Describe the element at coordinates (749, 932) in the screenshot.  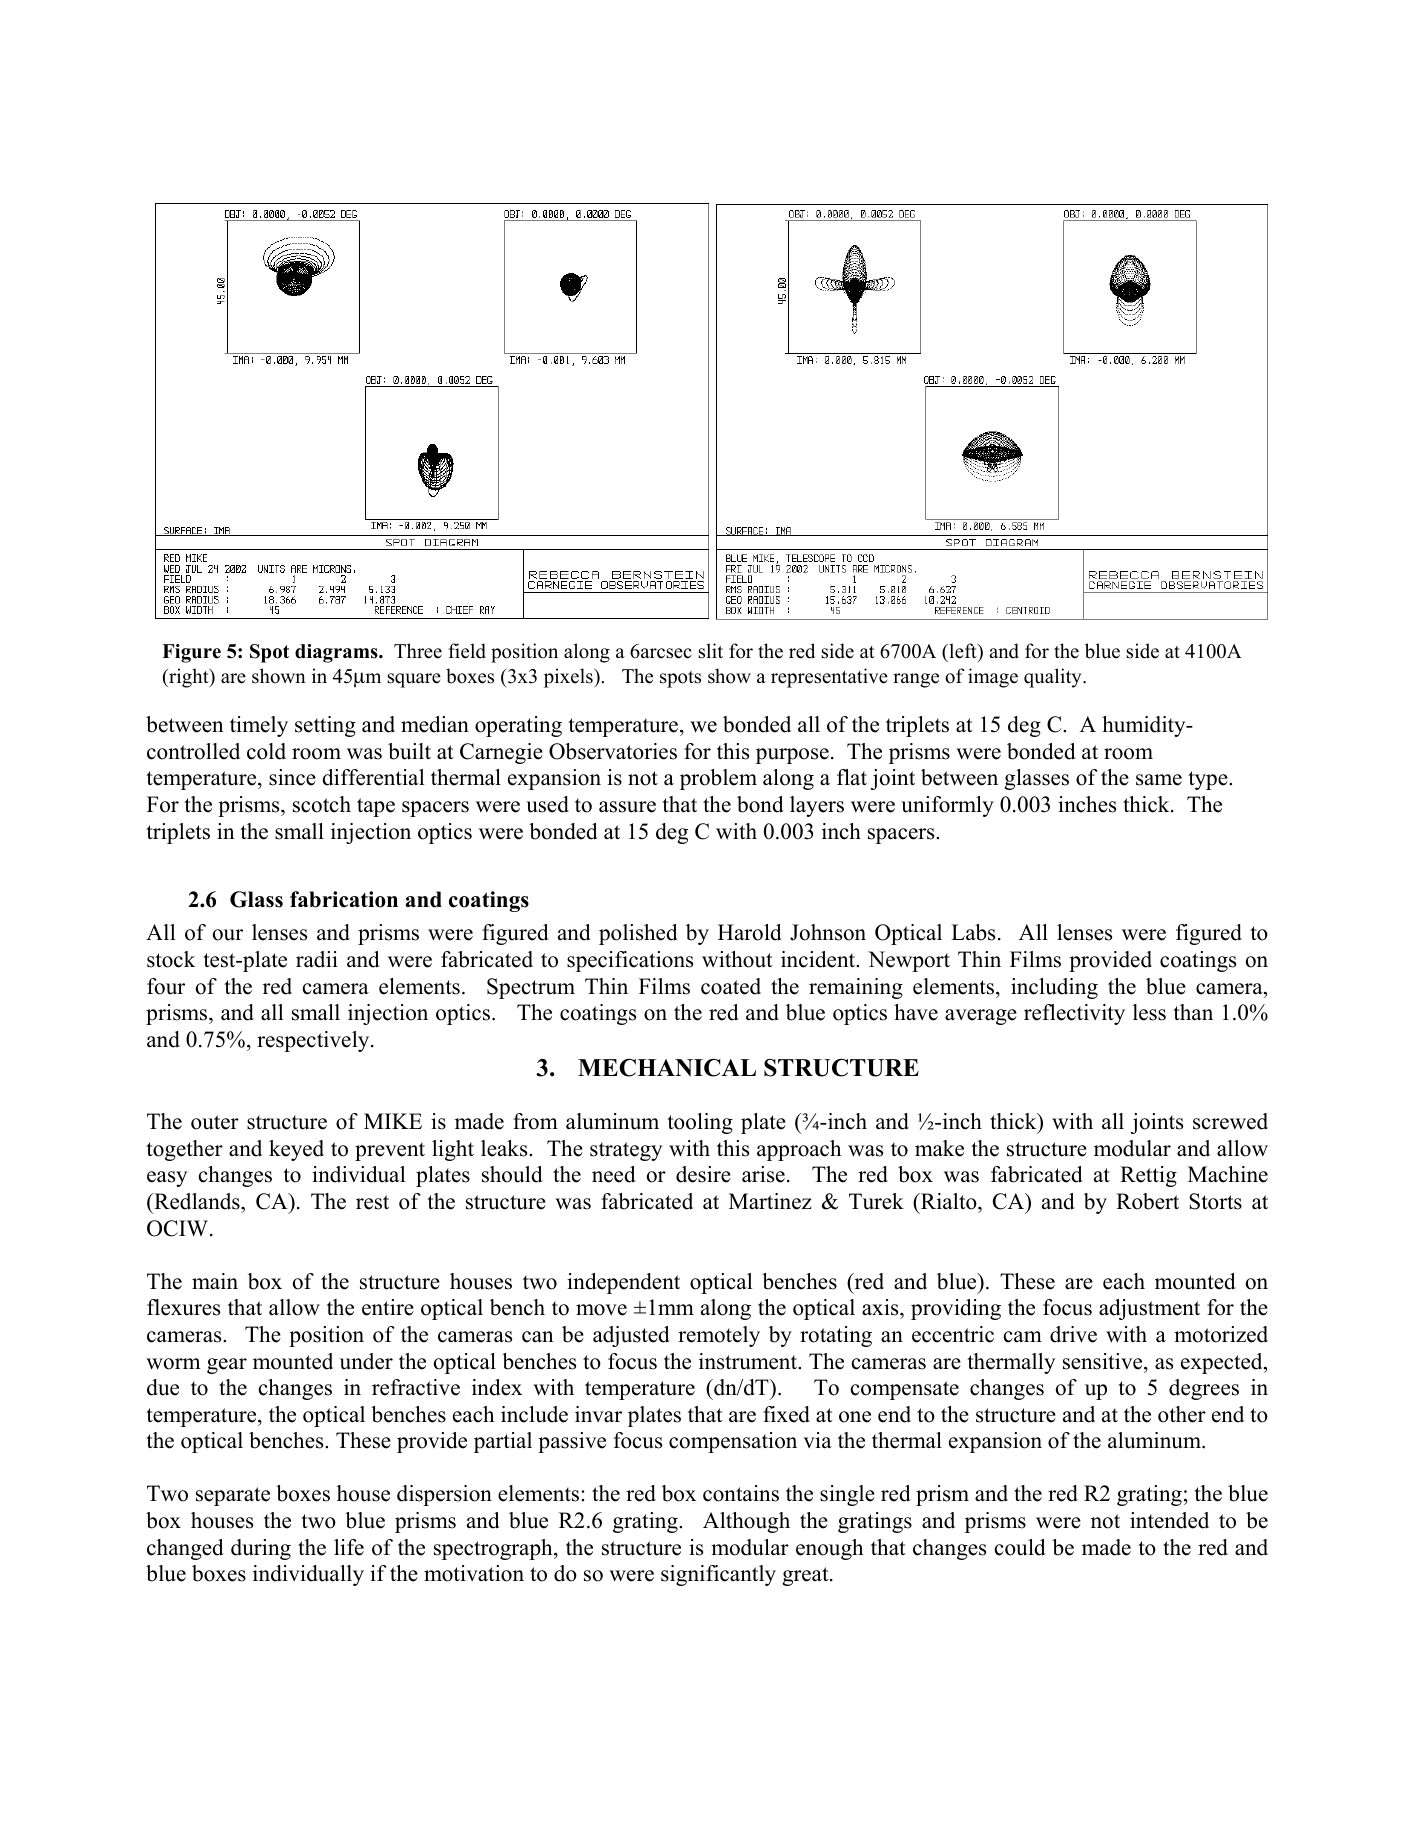
I see `Harold` at that location.
